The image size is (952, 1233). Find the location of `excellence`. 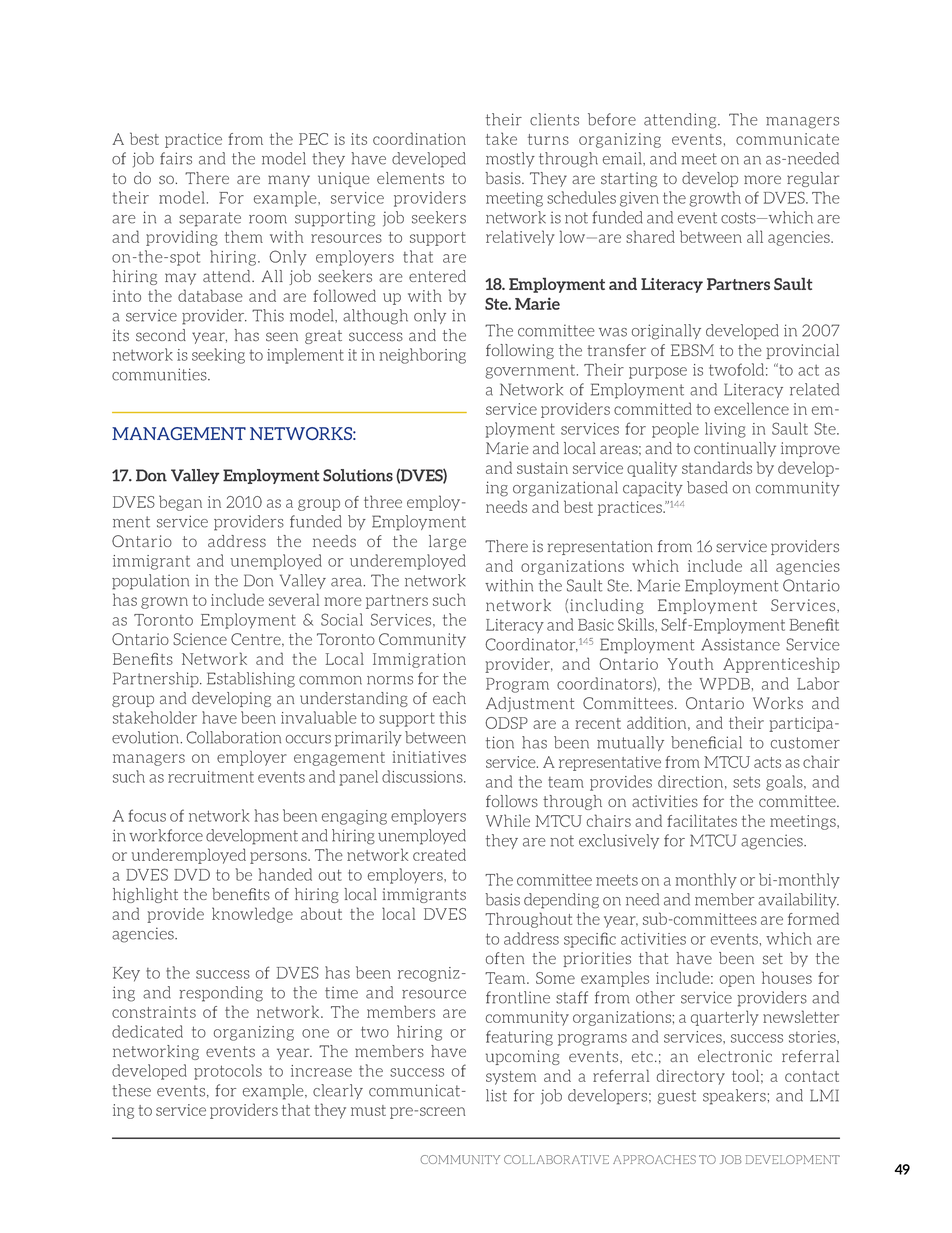

excellence is located at coordinates (751, 408).
